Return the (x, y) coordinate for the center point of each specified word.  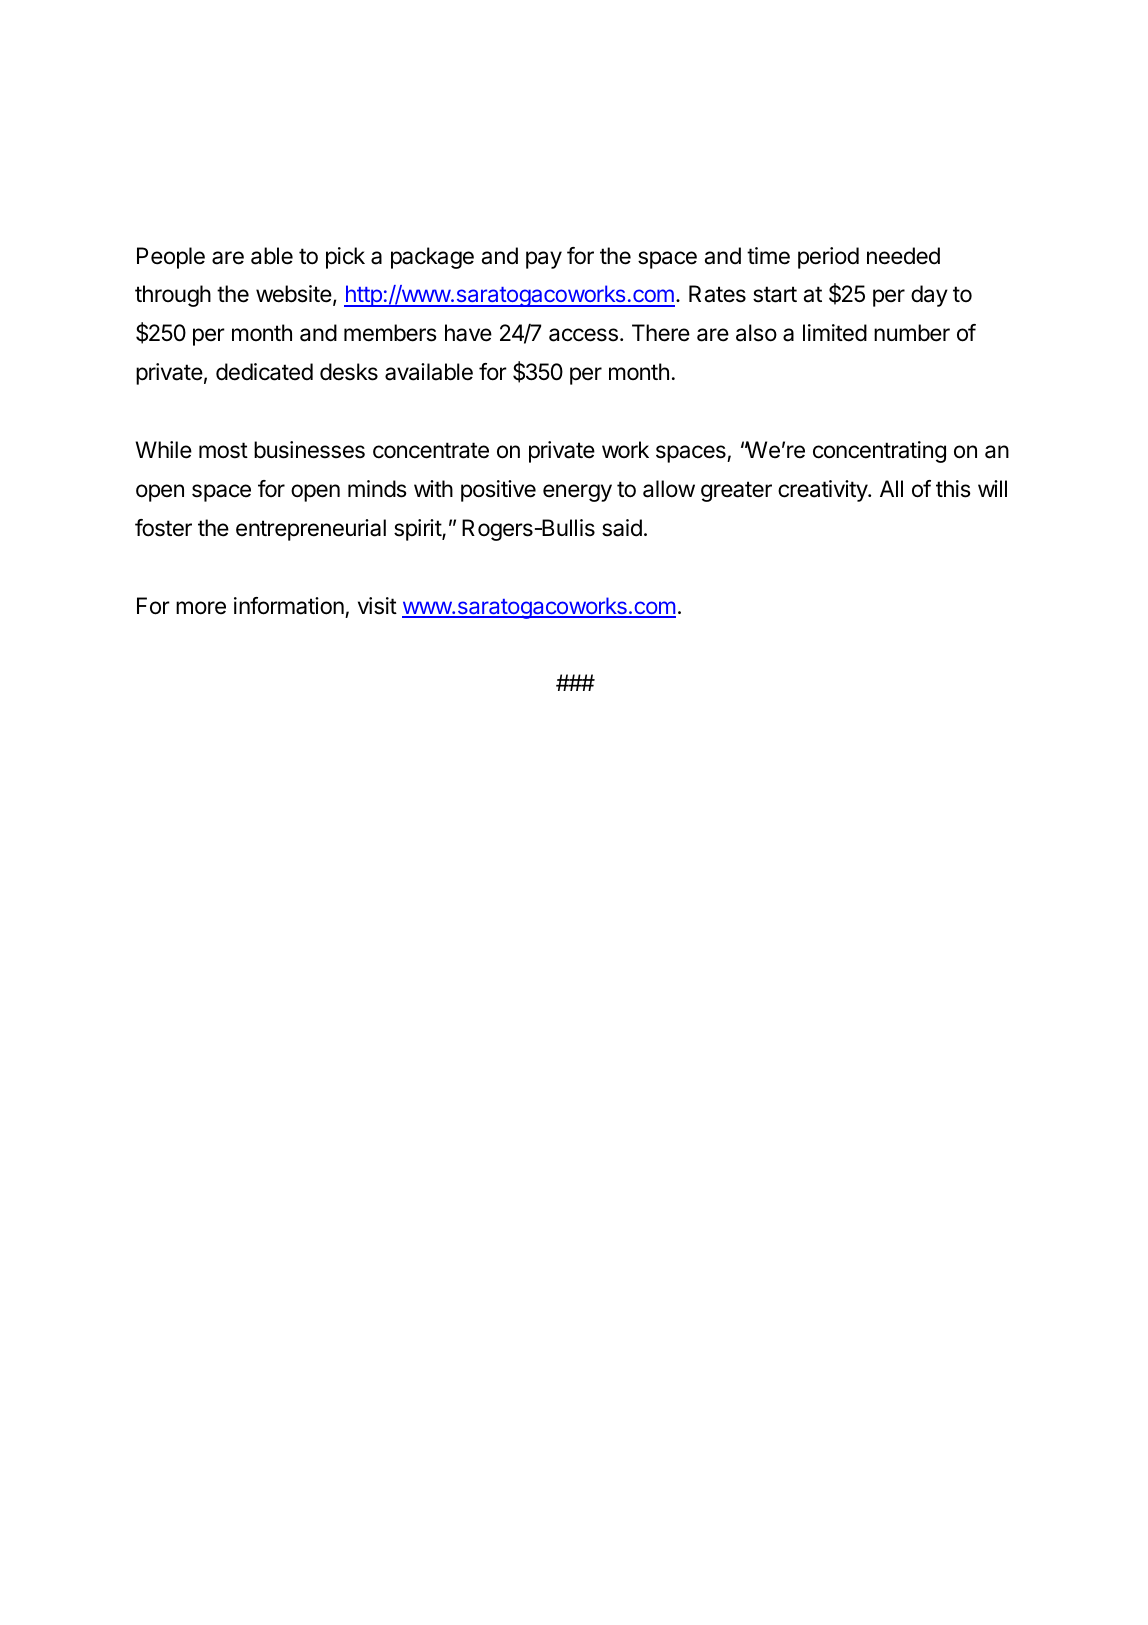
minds (377, 489)
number (912, 333)
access (583, 335)
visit (377, 606)
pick (345, 258)
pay (544, 260)
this (953, 489)
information (289, 606)
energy (577, 493)
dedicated (264, 372)
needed (903, 256)
